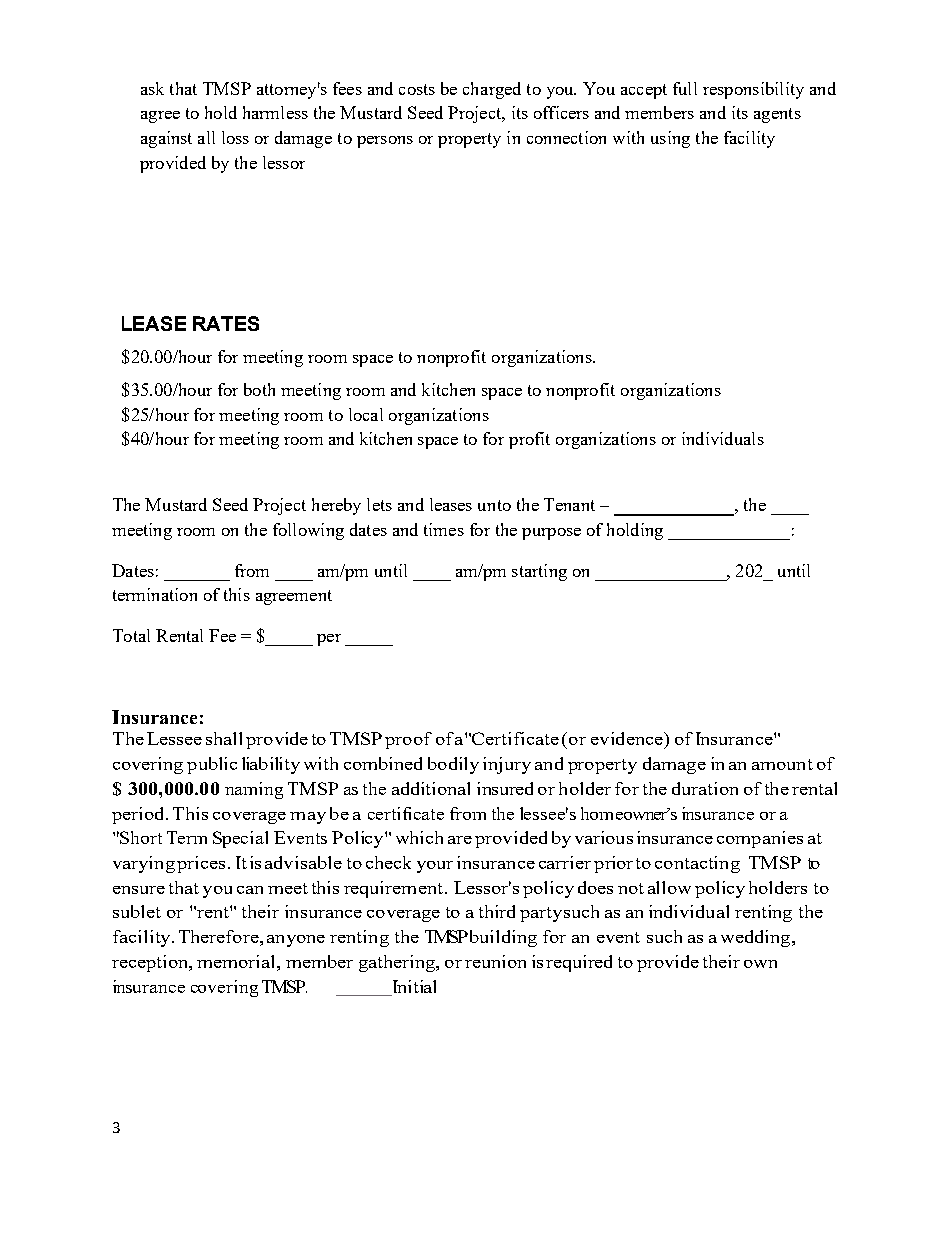 The height and width of the page is (1233, 952). Describe the element at coordinates (237, 961) in the page. I see `memorial` at that location.
